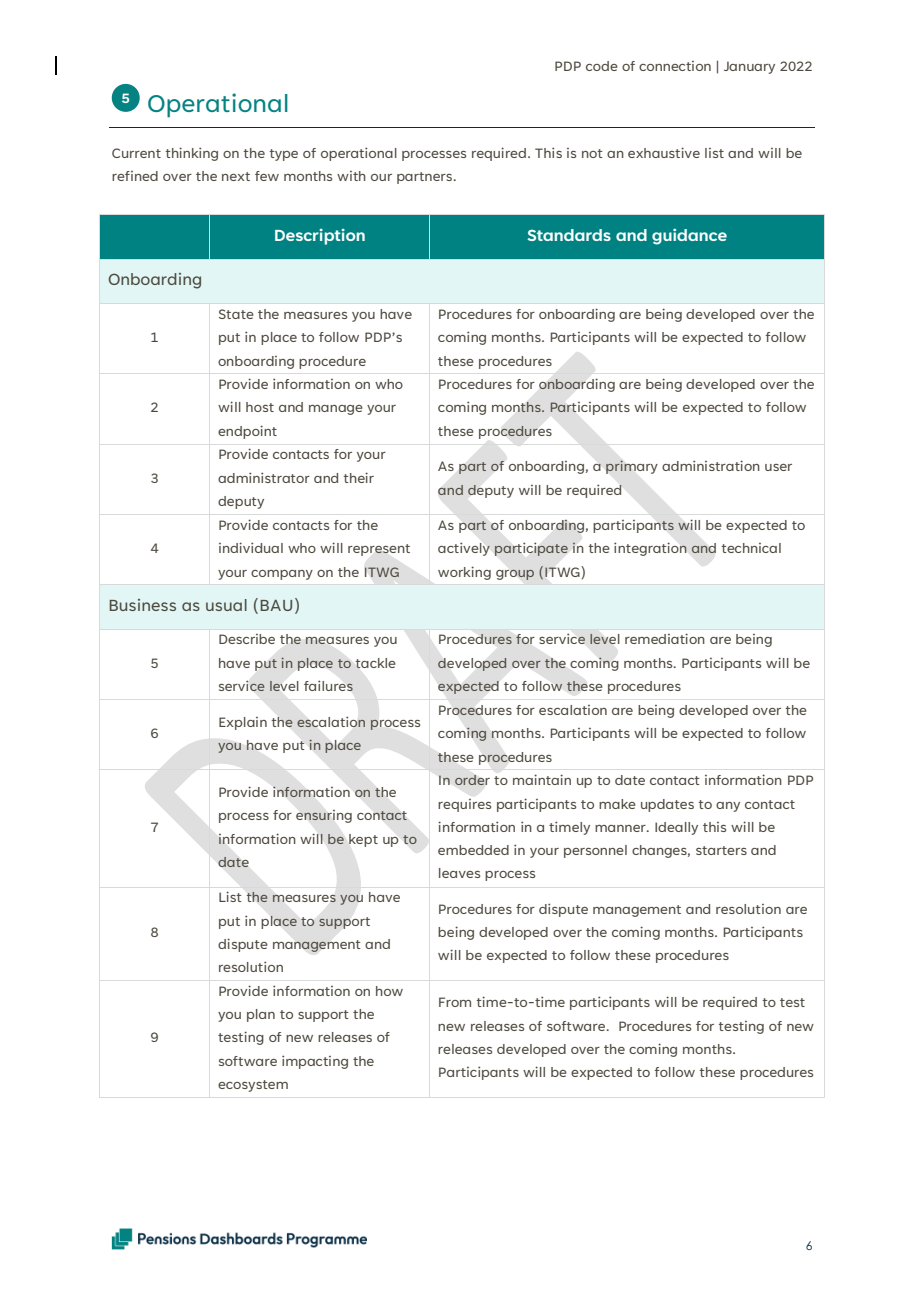 The width and height of the image is (924, 1308). What do you see at coordinates (247, 432) in the image?
I see `endpoint` at bounding box center [247, 432].
